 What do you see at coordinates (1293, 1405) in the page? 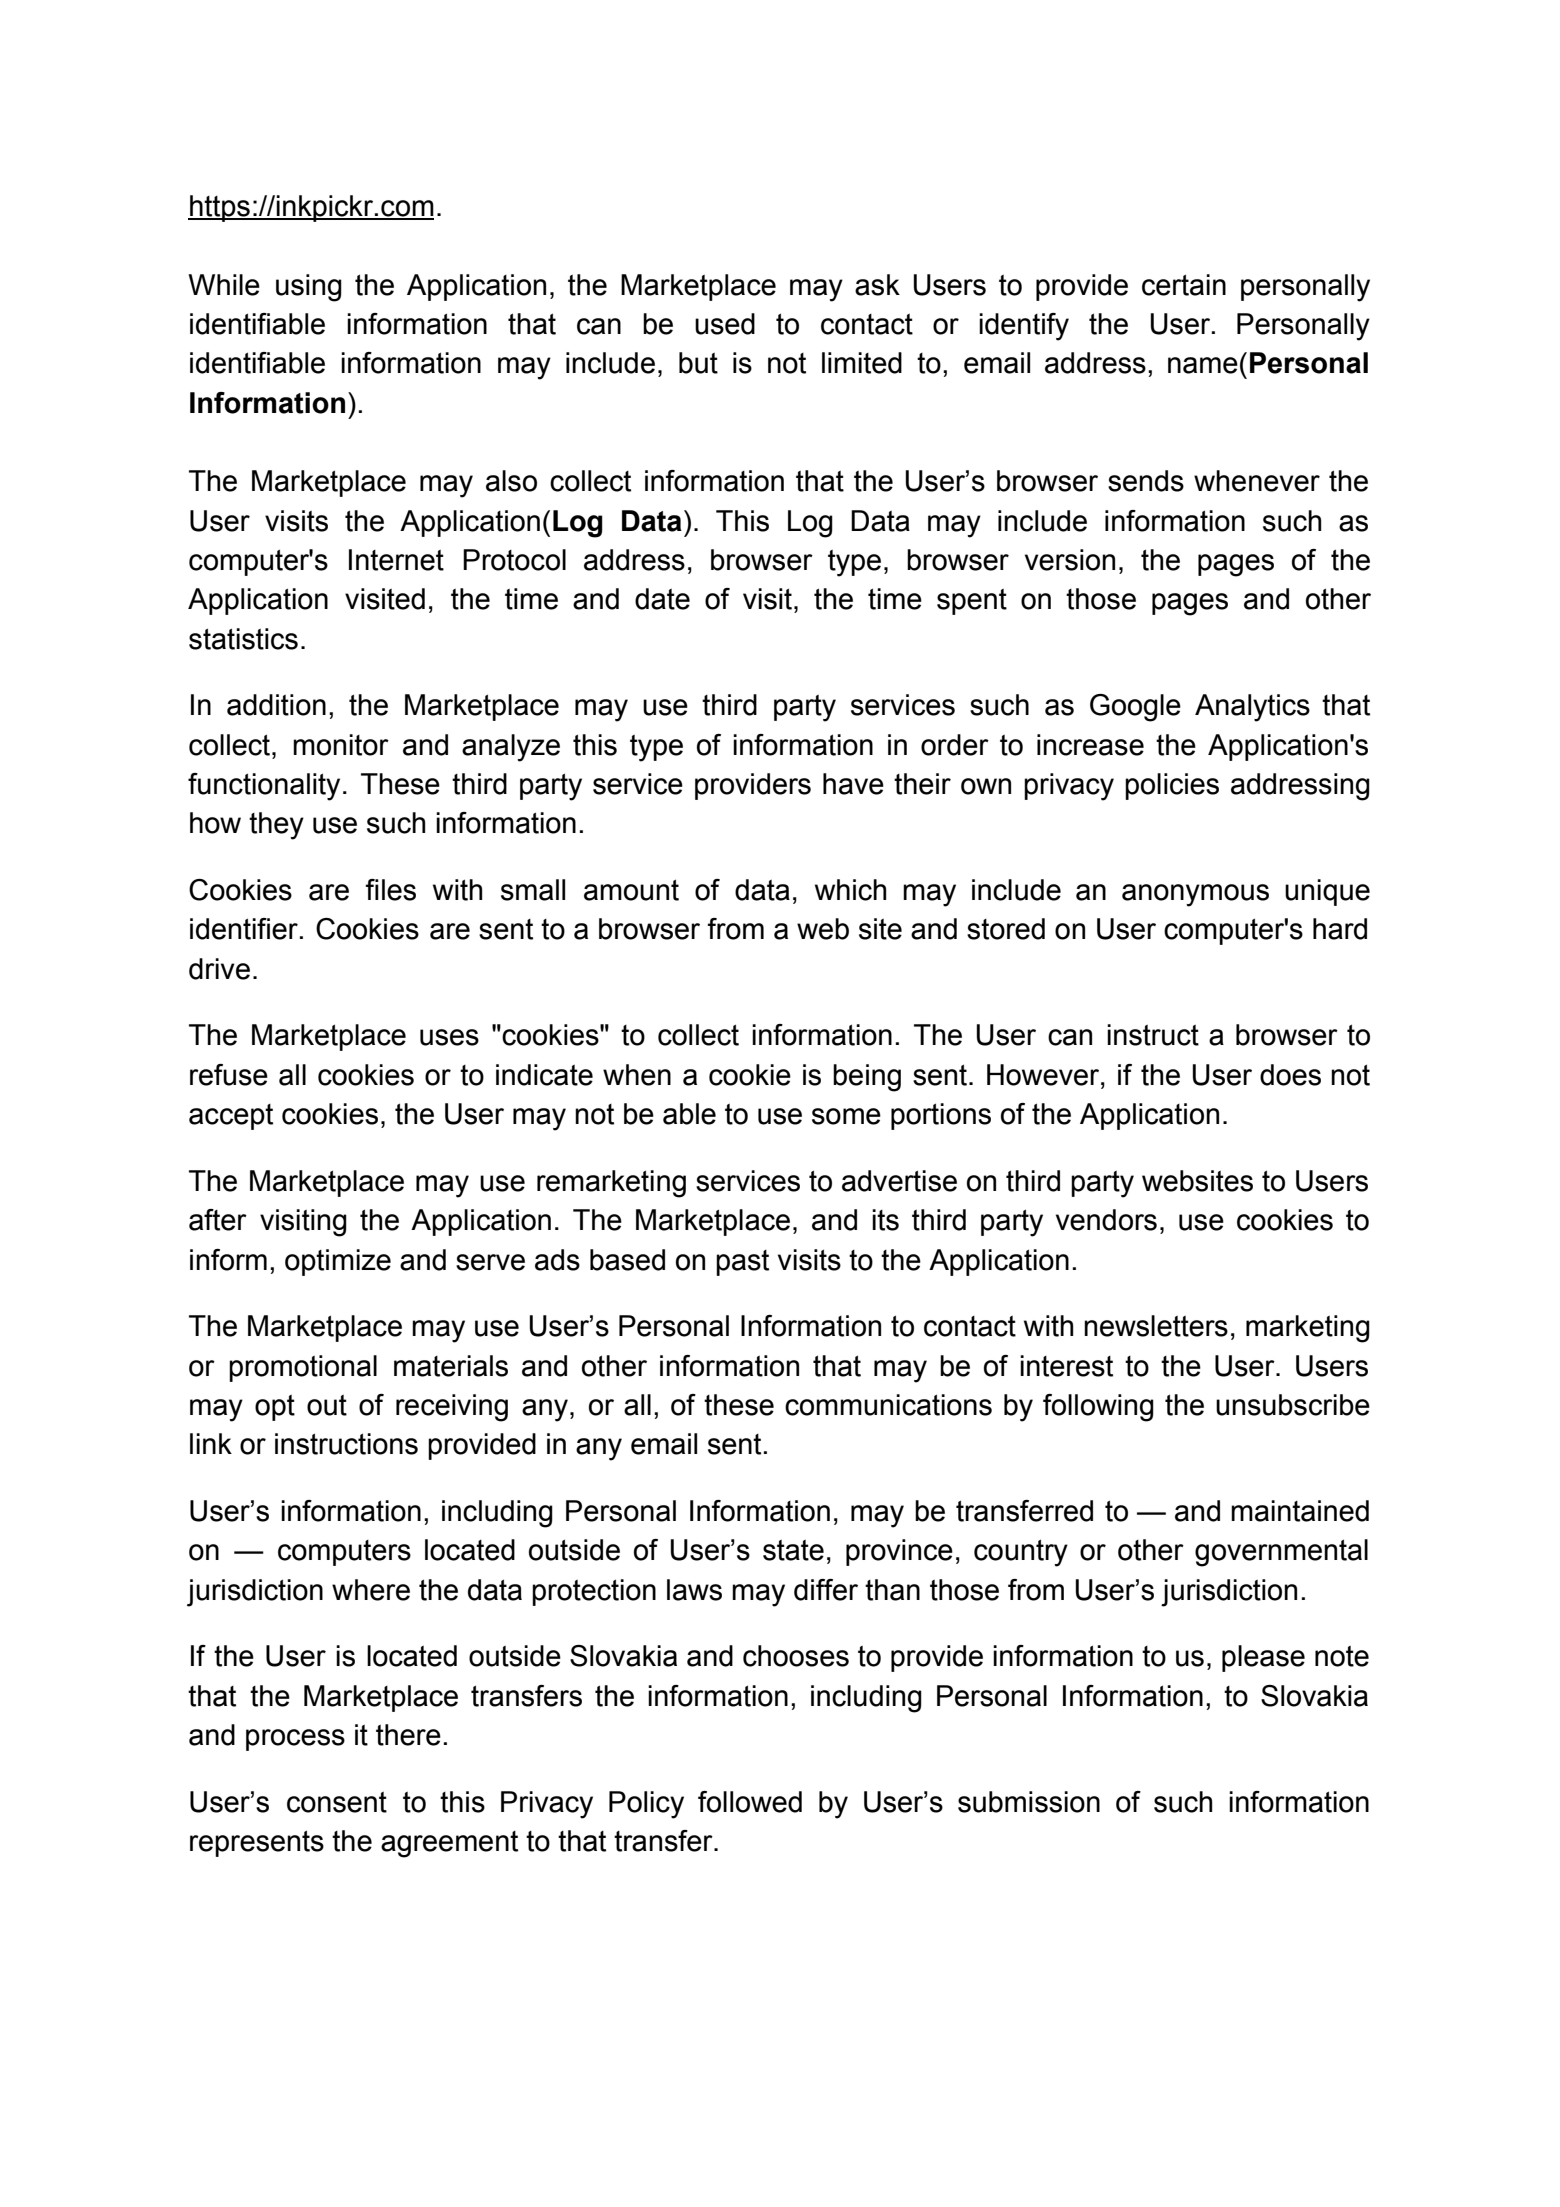
I see `unsubscribe` at bounding box center [1293, 1405].
